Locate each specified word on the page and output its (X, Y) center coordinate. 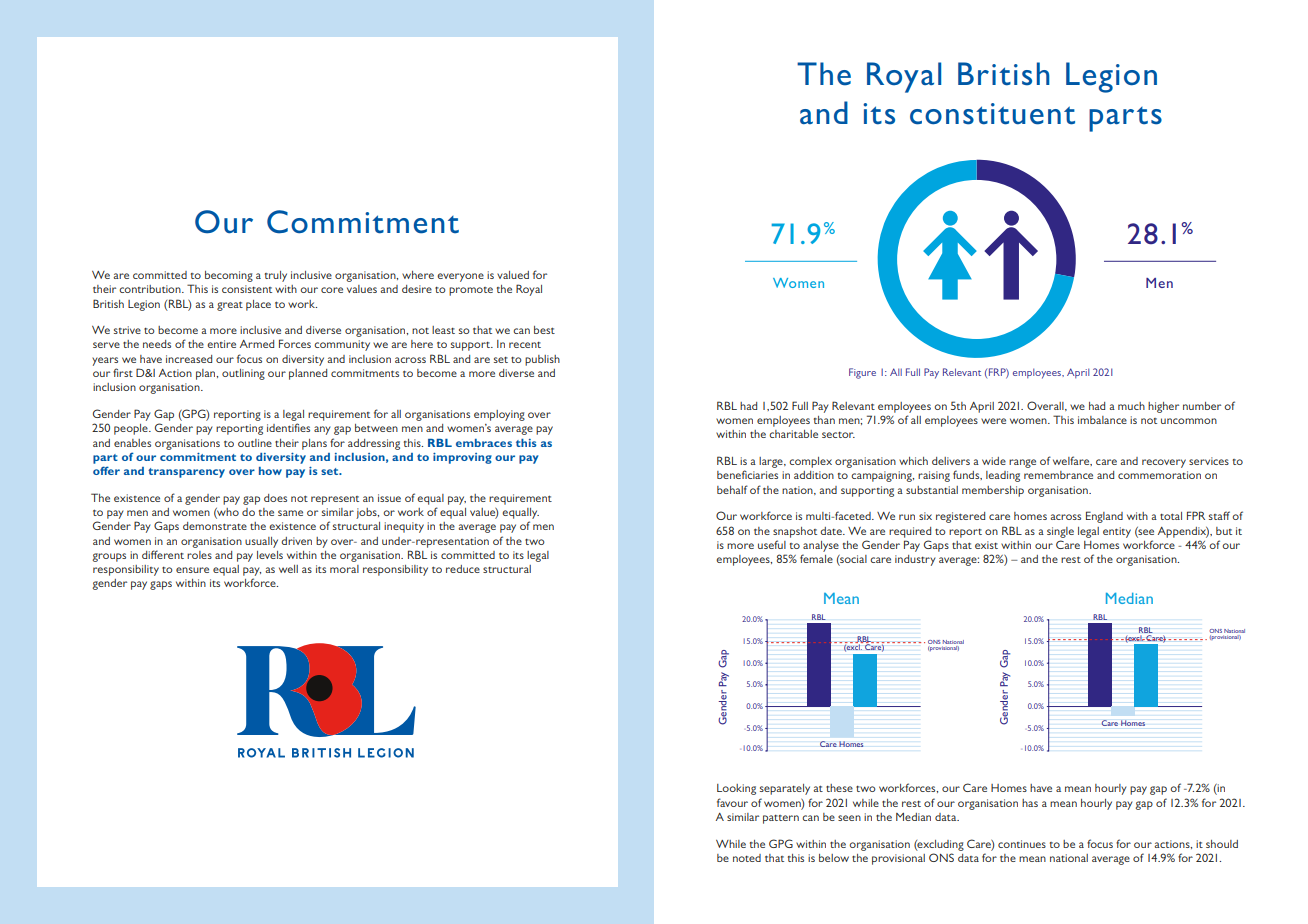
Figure (862, 373)
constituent (992, 114)
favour (732, 802)
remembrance (1058, 475)
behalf (732, 489)
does (275, 498)
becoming (229, 276)
